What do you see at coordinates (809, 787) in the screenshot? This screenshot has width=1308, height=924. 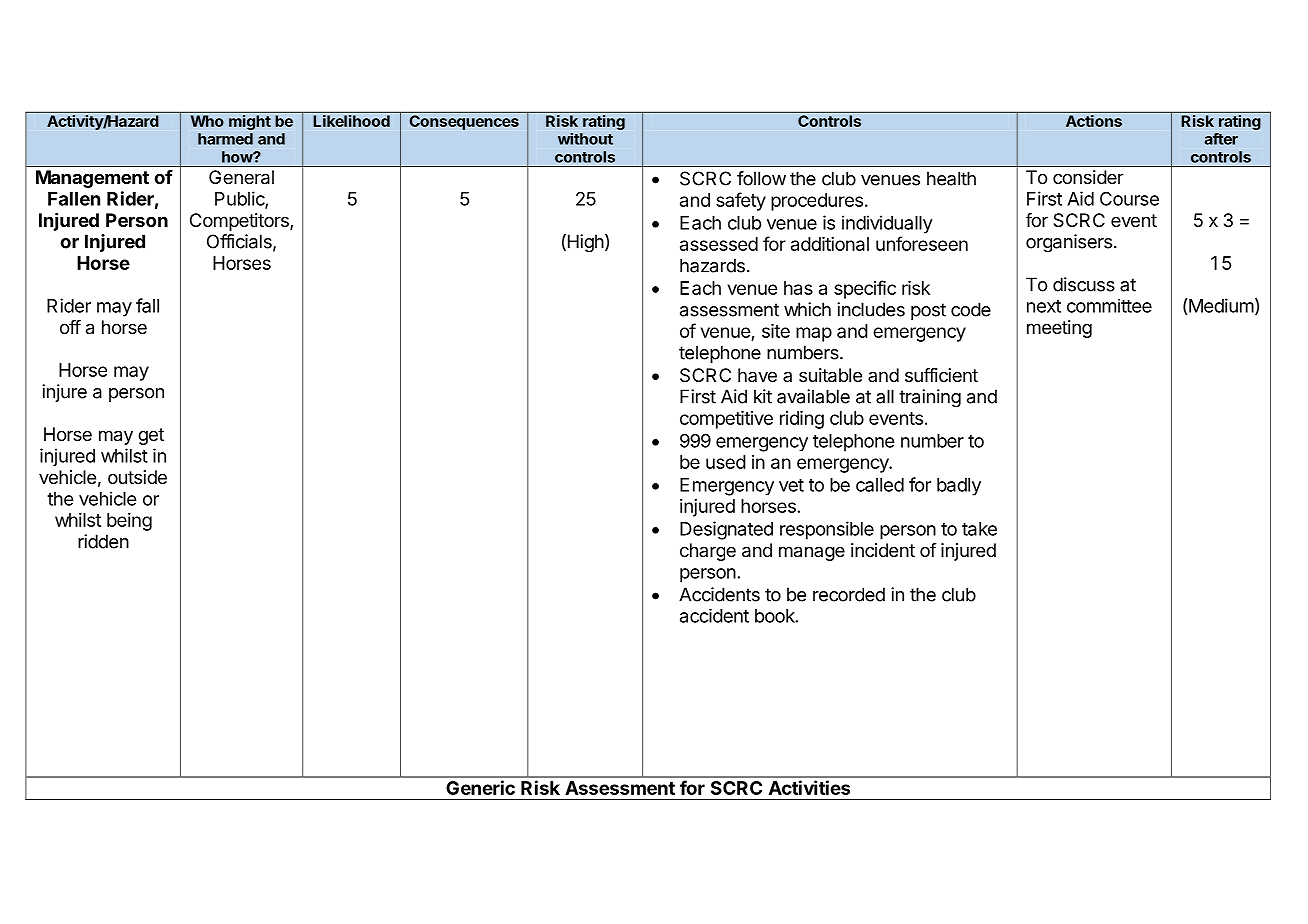 I see `Activities` at bounding box center [809, 787].
